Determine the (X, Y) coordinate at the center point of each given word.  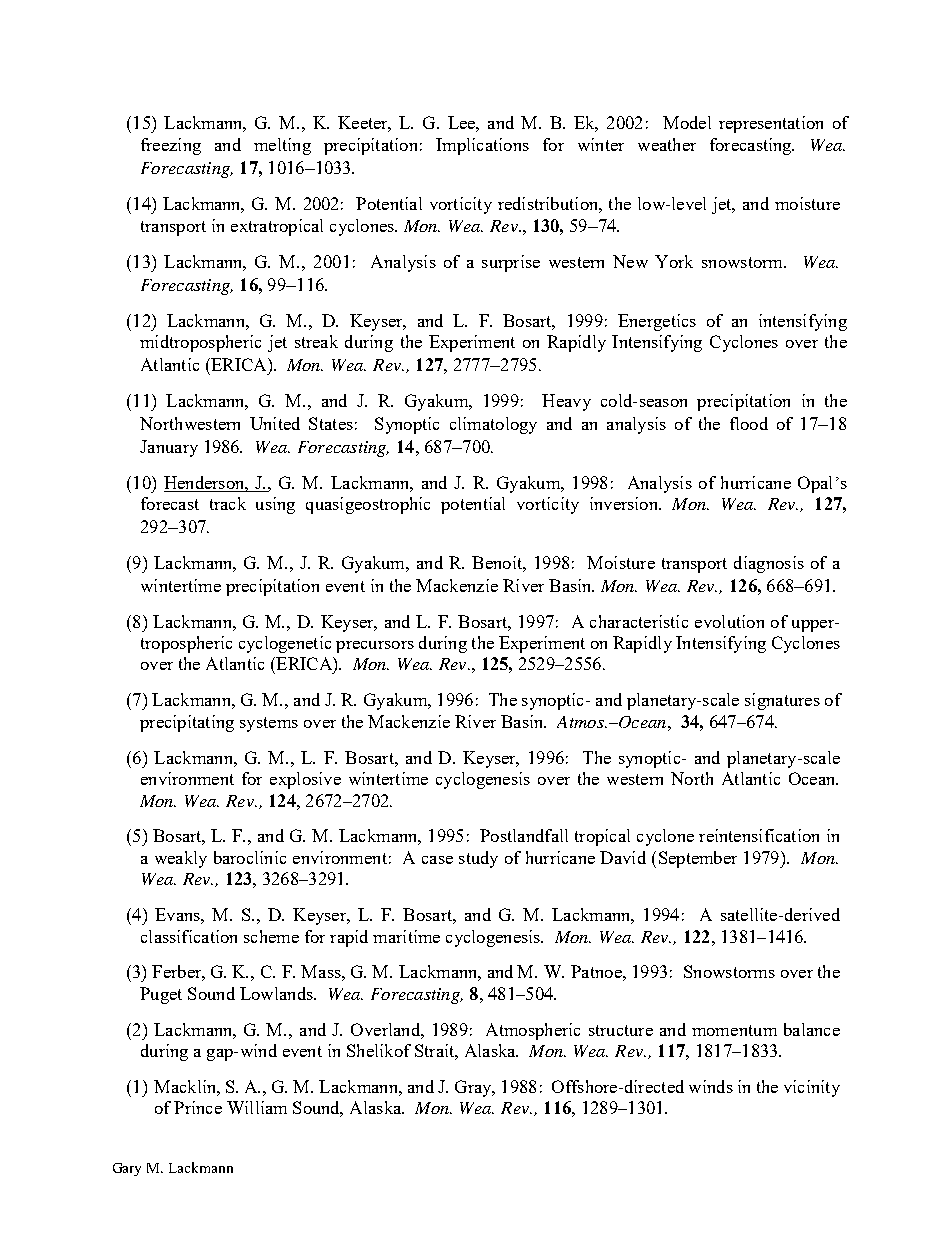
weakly (181, 859)
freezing (171, 146)
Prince (198, 1107)
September (698, 859)
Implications (482, 146)
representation (771, 124)
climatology (493, 425)
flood (749, 423)
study (478, 859)
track (228, 503)
